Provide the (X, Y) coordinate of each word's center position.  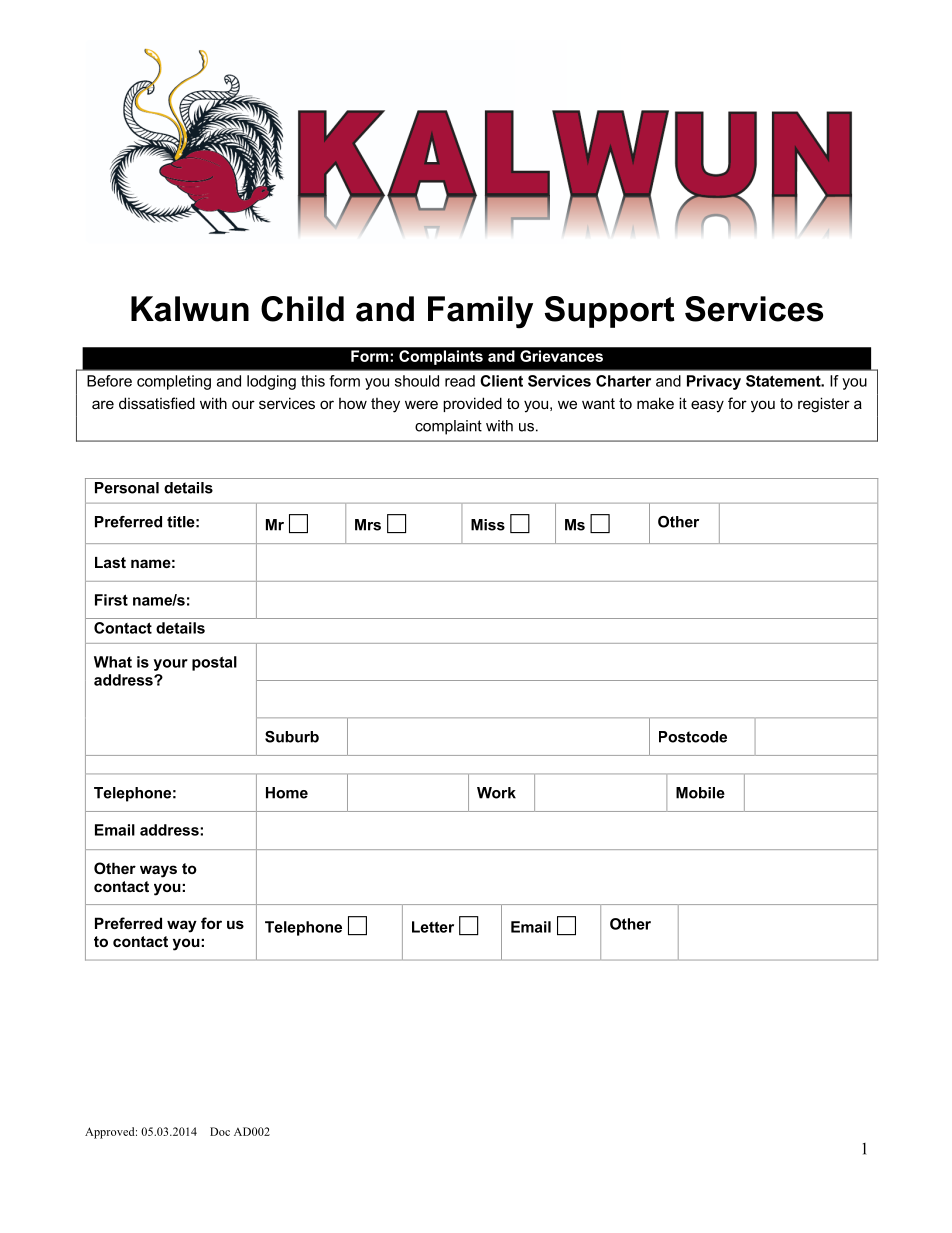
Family (480, 312)
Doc (220, 1131)
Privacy (714, 382)
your (171, 665)
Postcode (693, 737)
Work (496, 793)
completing (174, 382)
